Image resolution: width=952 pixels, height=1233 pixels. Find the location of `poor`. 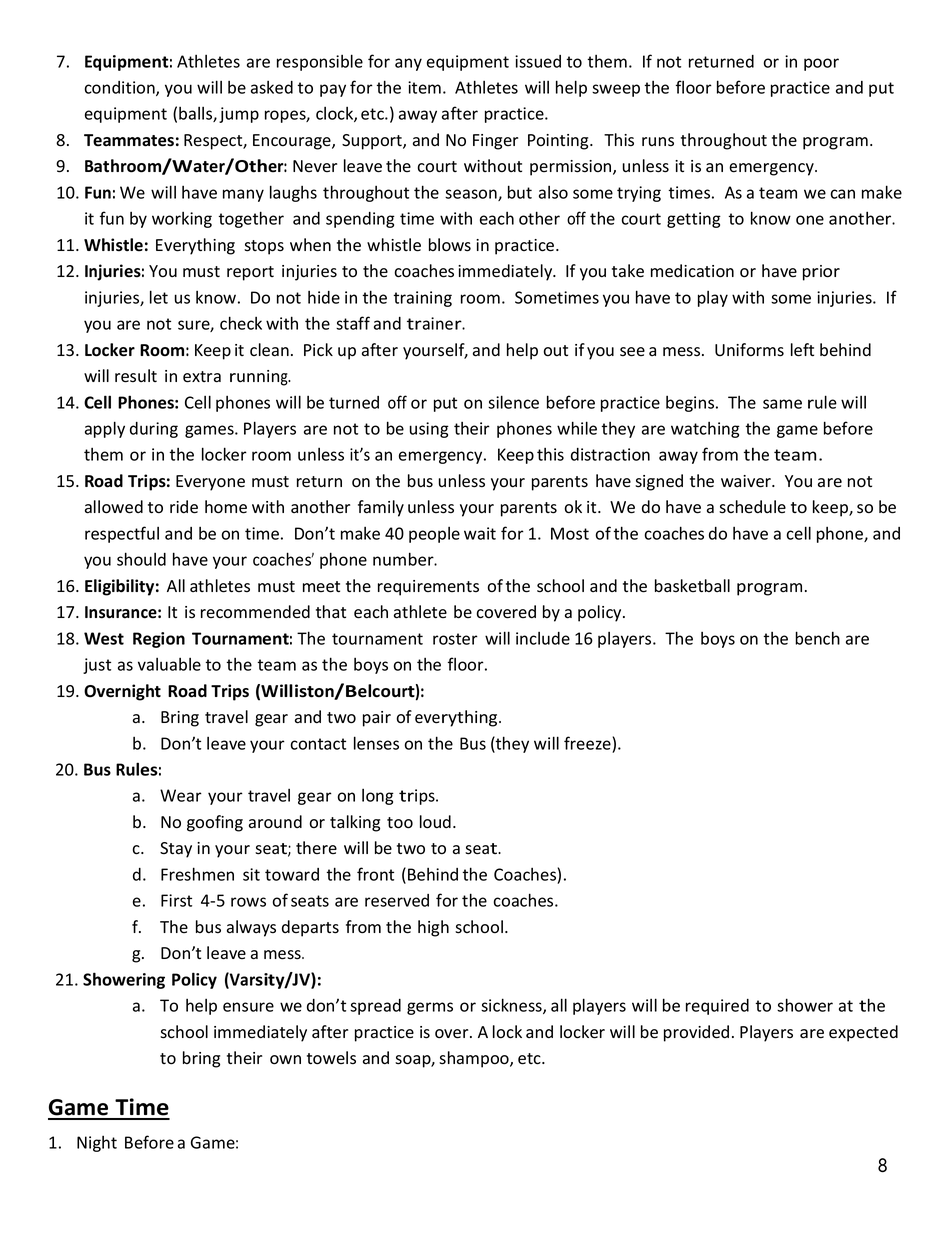

poor is located at coordinates (821, 64).
